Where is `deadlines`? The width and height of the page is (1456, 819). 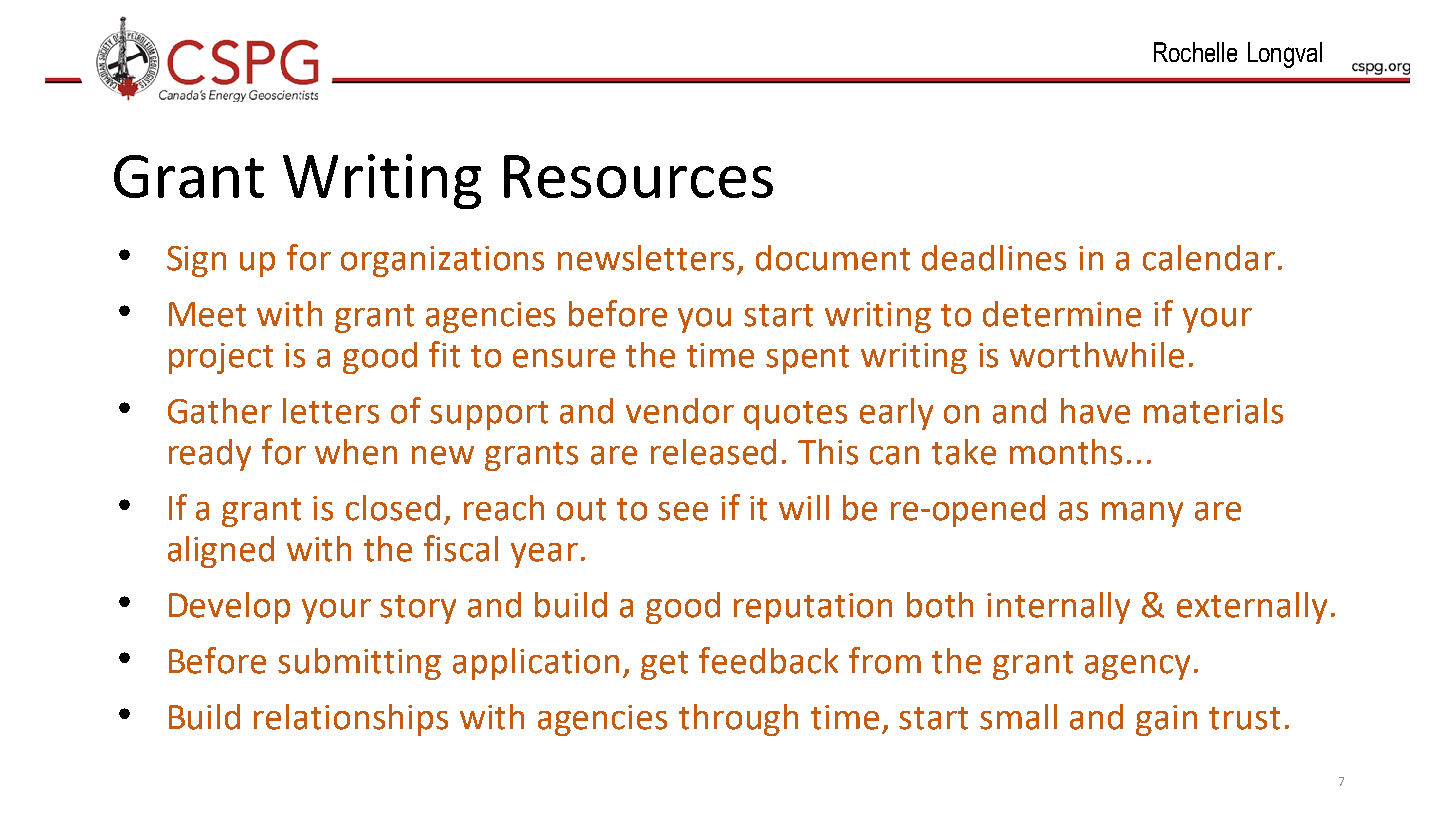 deadlines is located at coordinates (994, 258).
